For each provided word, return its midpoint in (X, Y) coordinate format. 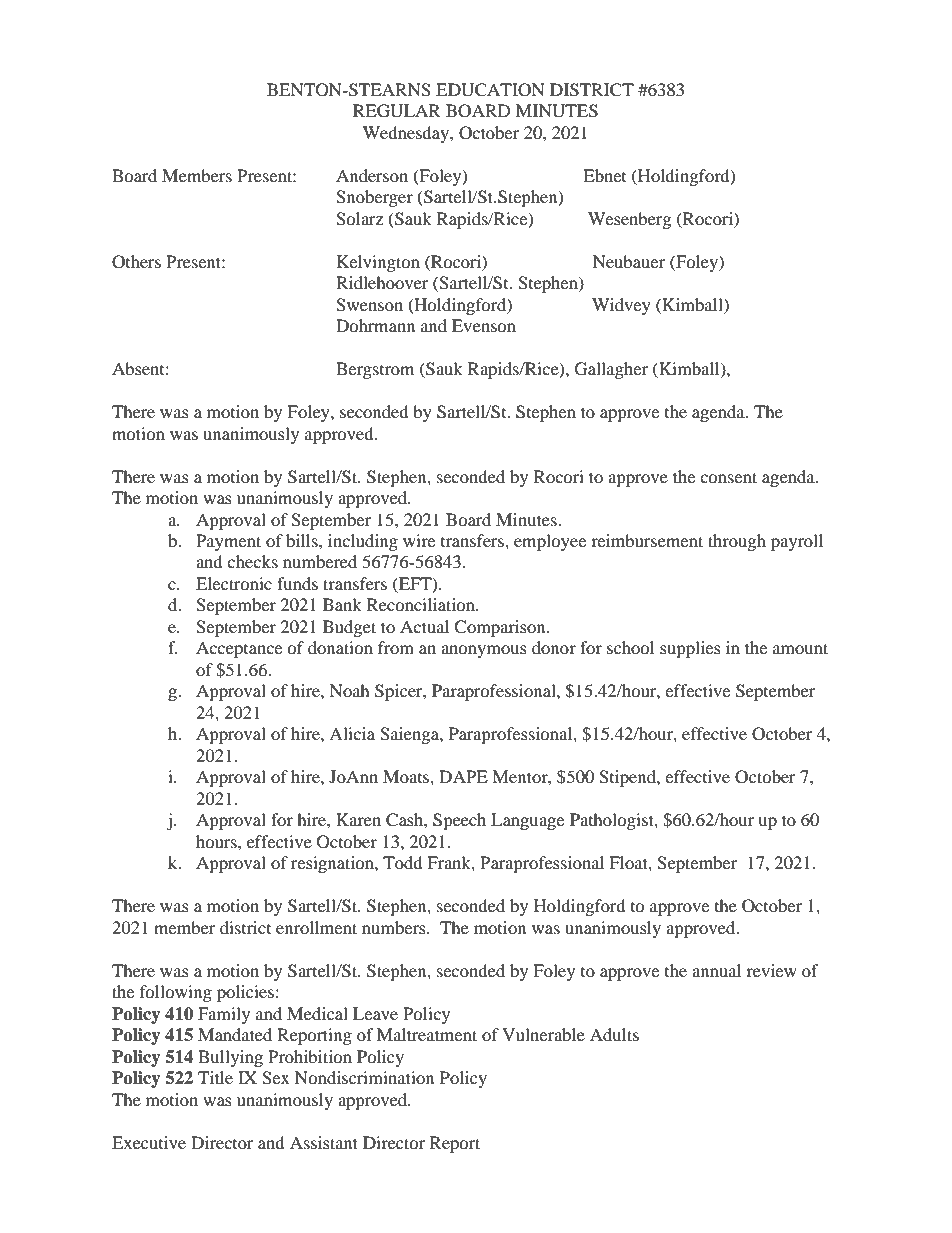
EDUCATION (490, 90)
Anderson (372, 175)
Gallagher (611, 370)
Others (136, 262)
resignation (333, 864)
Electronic (234, 583)
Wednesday (407, 134)
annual (716, 970)
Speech (459, 821)
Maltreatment (427, 1034)
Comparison (501, 628)
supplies (690, 649)
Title (215, 1077)
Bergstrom (375, 370)
